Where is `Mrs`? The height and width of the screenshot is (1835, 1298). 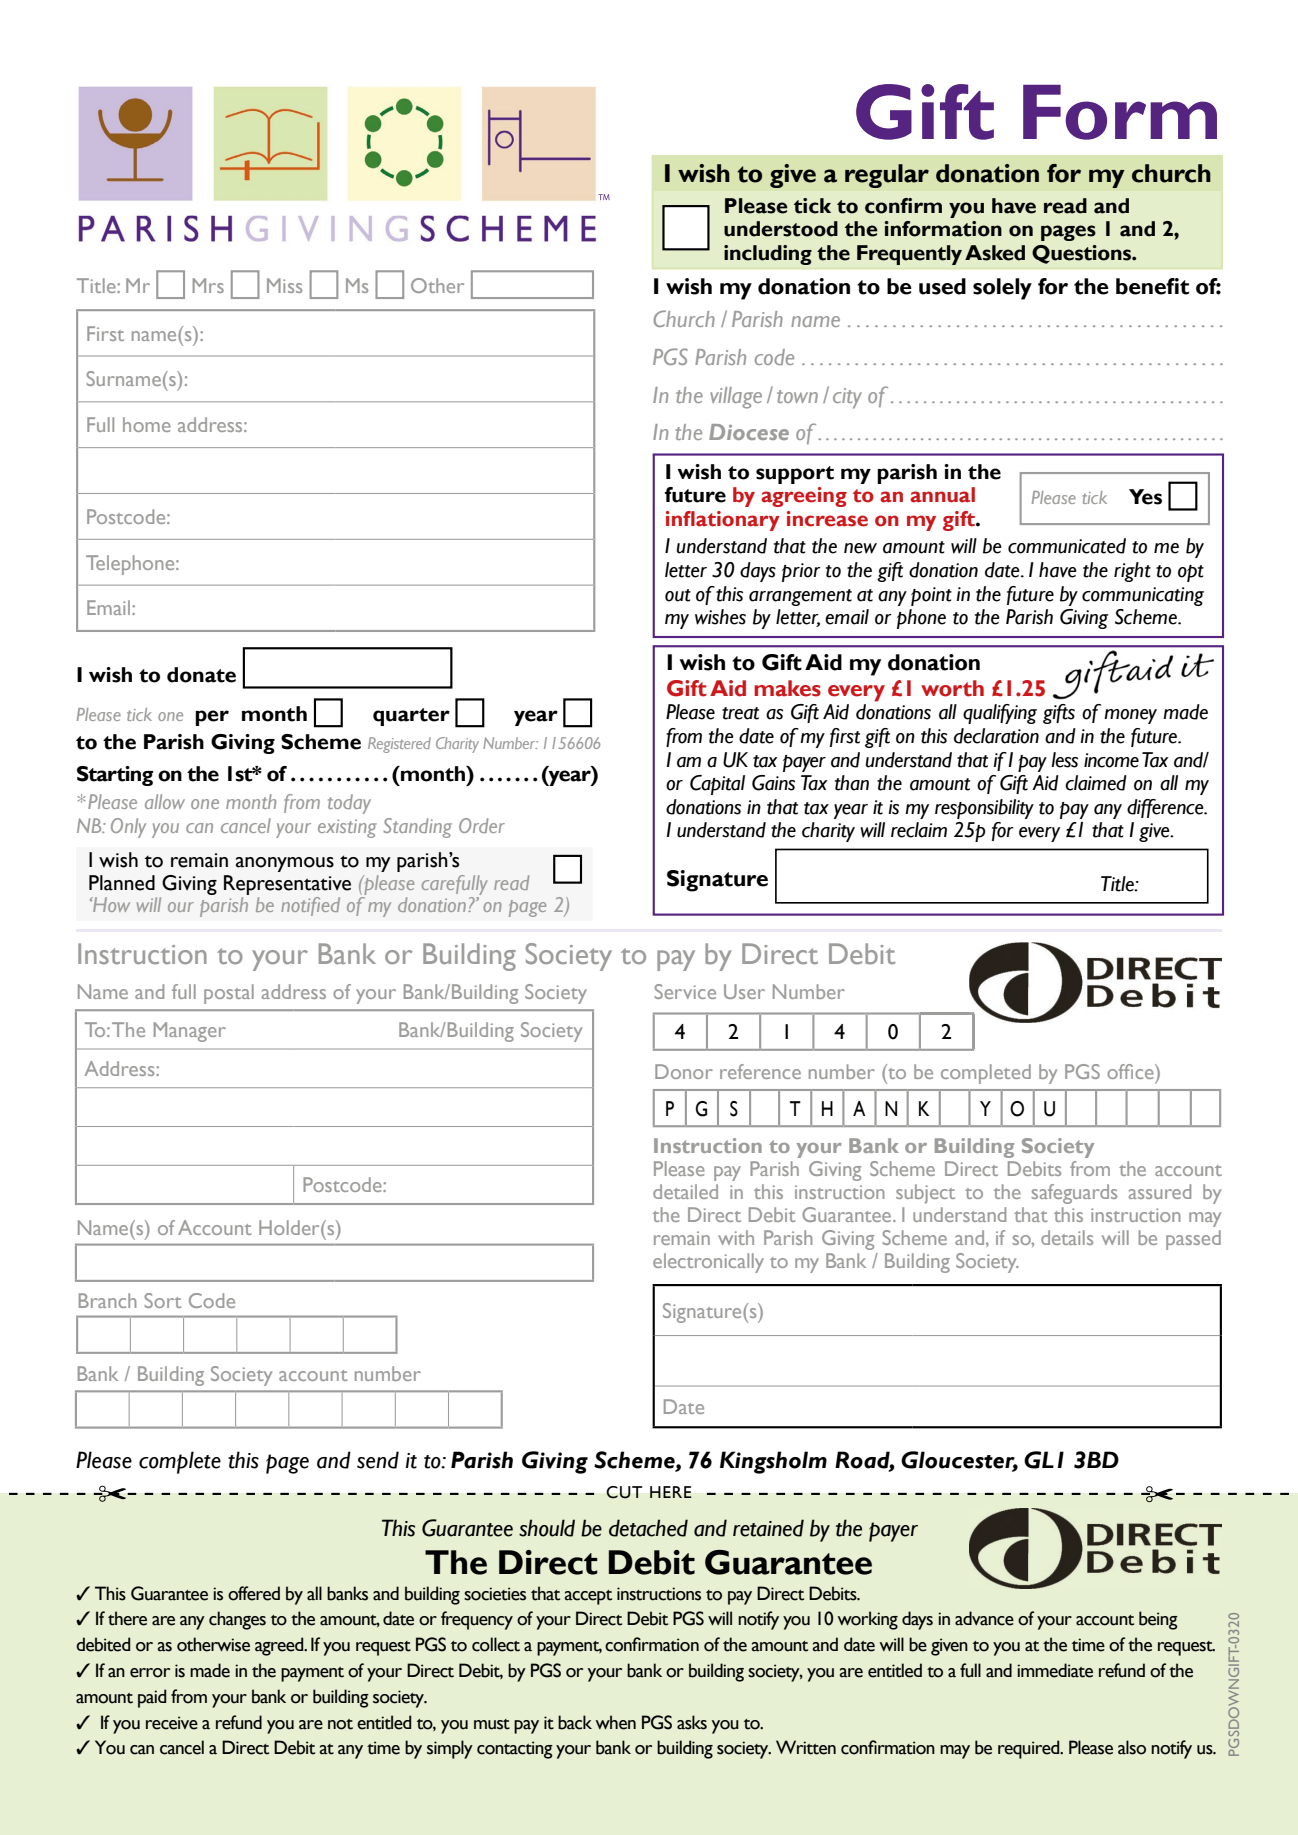 Mrs is located at coordinates (208, 285).
